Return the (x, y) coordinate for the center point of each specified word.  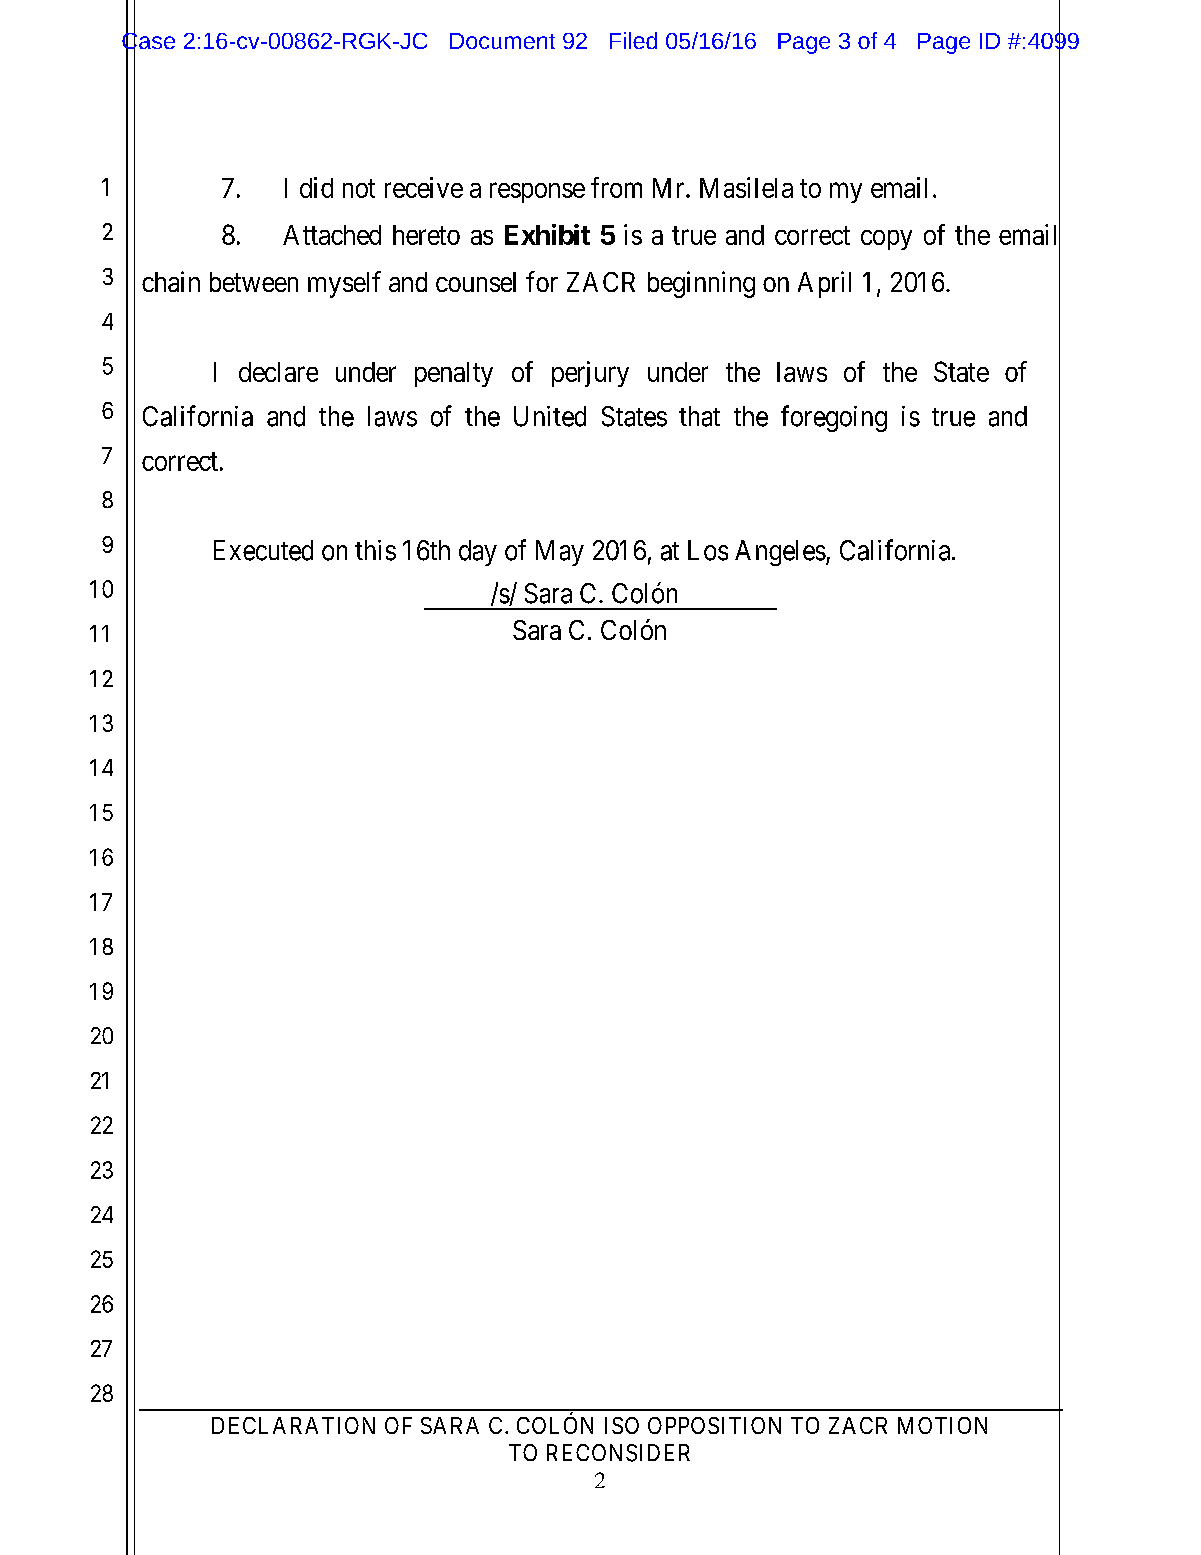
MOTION (942, 1425)
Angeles (780, 553)
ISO (622, 1425)
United (550, 416)
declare (278, 372)
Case (148, 41)
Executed (263, 550)
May (560, 553)
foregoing (834, 418)
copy (886, 240)
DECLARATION (293, 1425)
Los (708, 550)
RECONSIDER (618, 1453)
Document (502, 41)
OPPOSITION (714, 1425)
